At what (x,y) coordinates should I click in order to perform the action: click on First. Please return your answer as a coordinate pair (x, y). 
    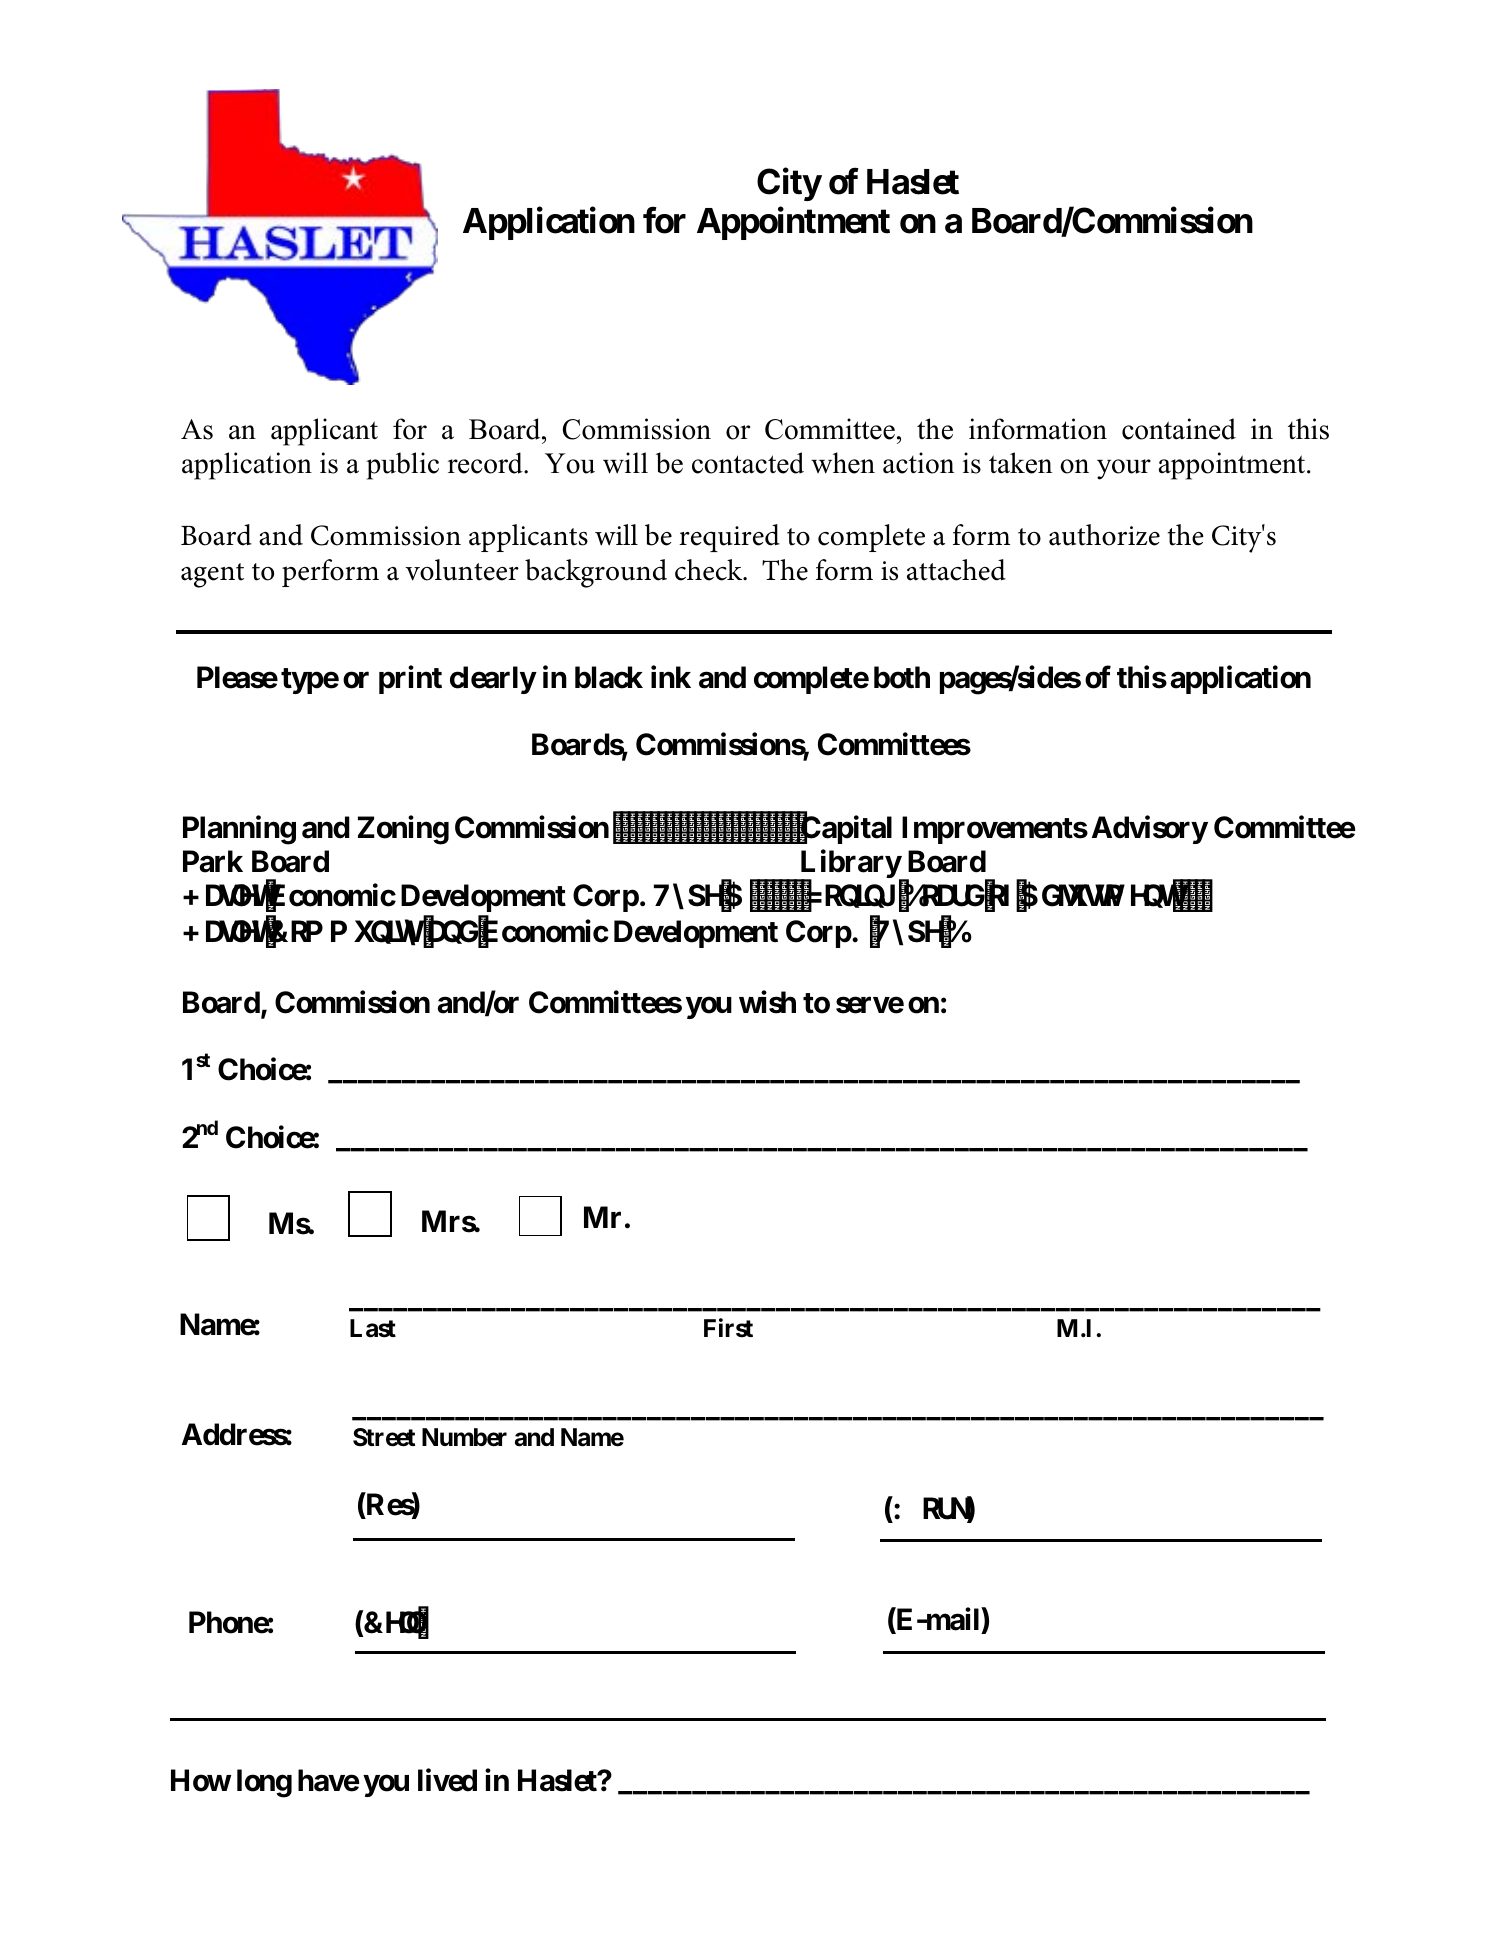
    Looking at the image, I should click on (728, 1328).
